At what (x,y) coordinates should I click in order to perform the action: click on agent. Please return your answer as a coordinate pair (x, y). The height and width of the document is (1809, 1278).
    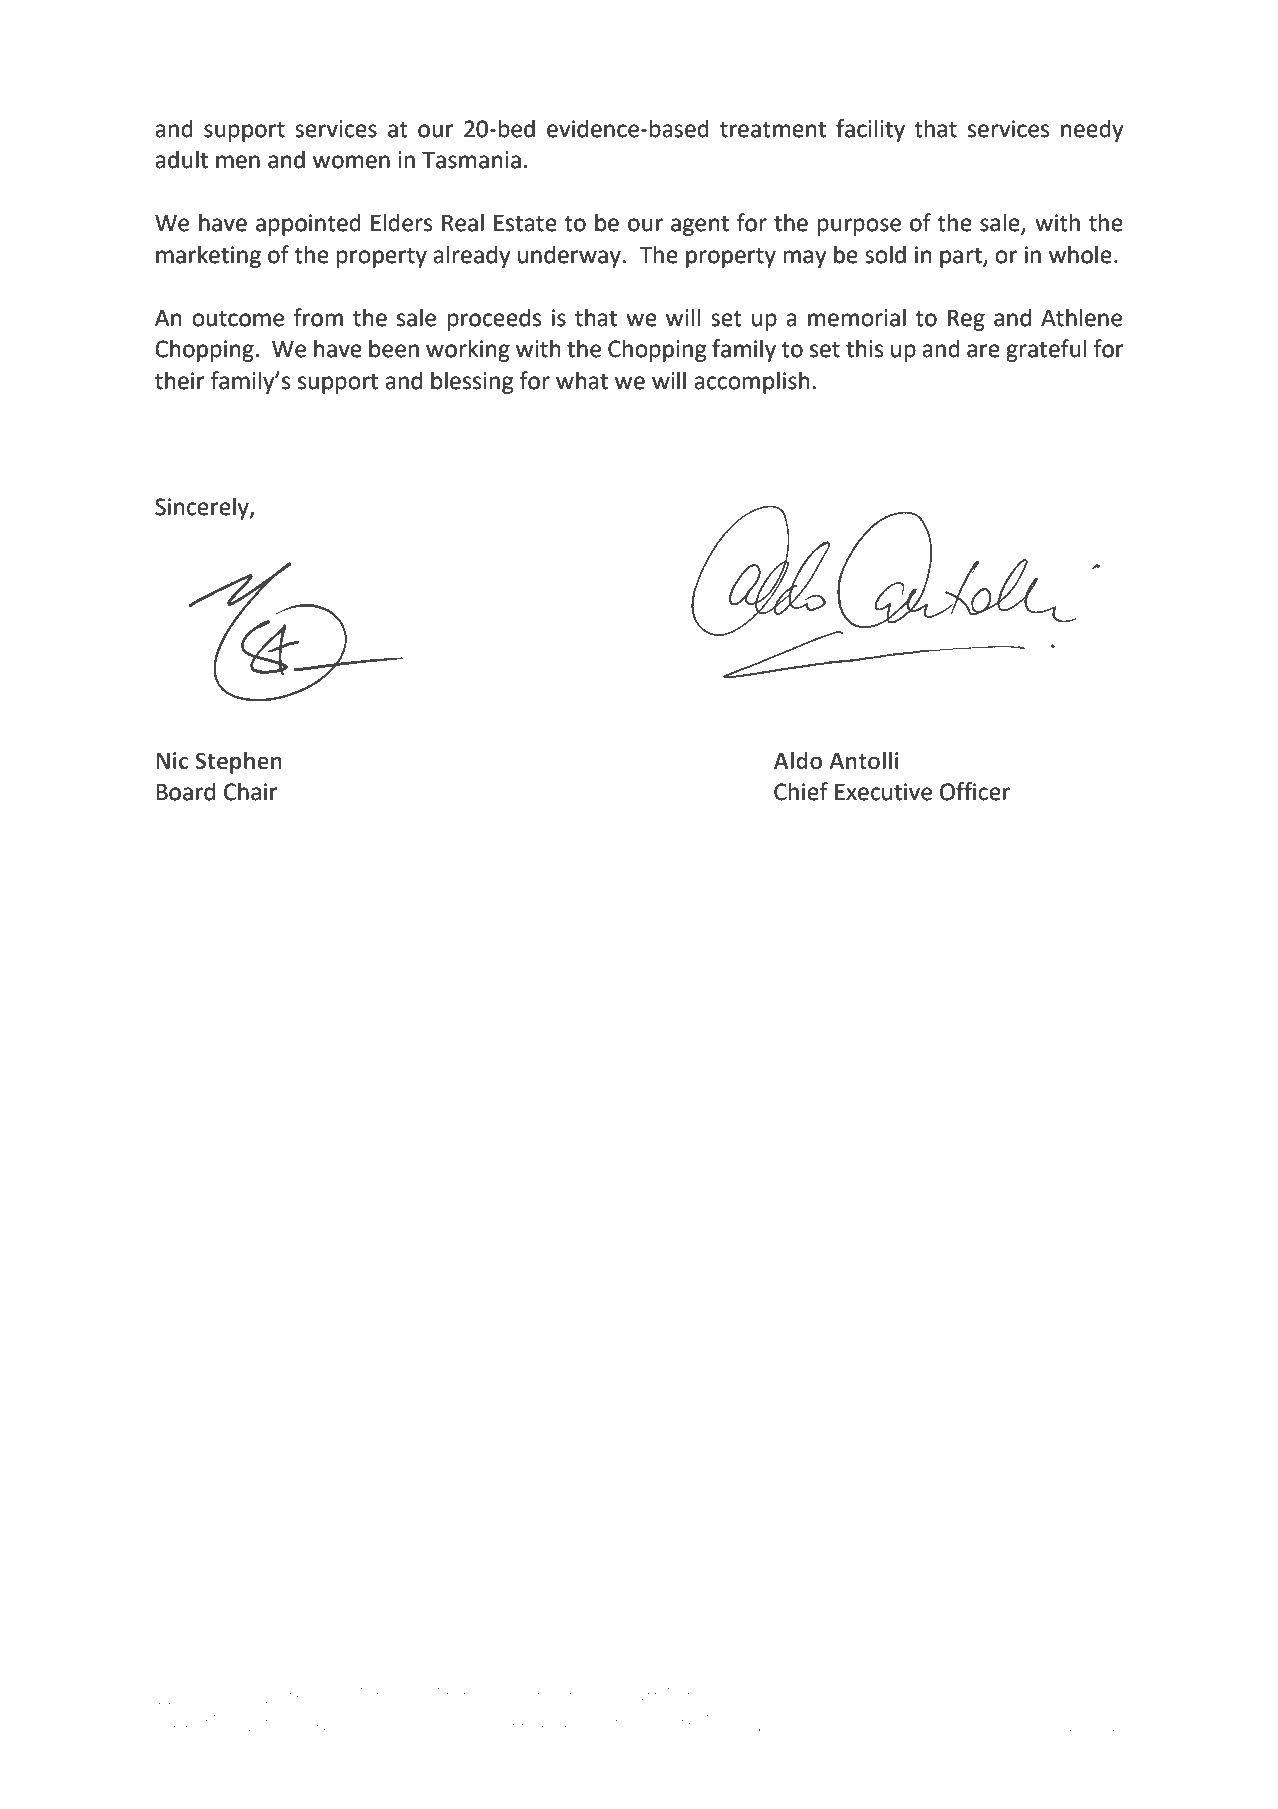
    Looking at the image, I should click on (700, 225).
